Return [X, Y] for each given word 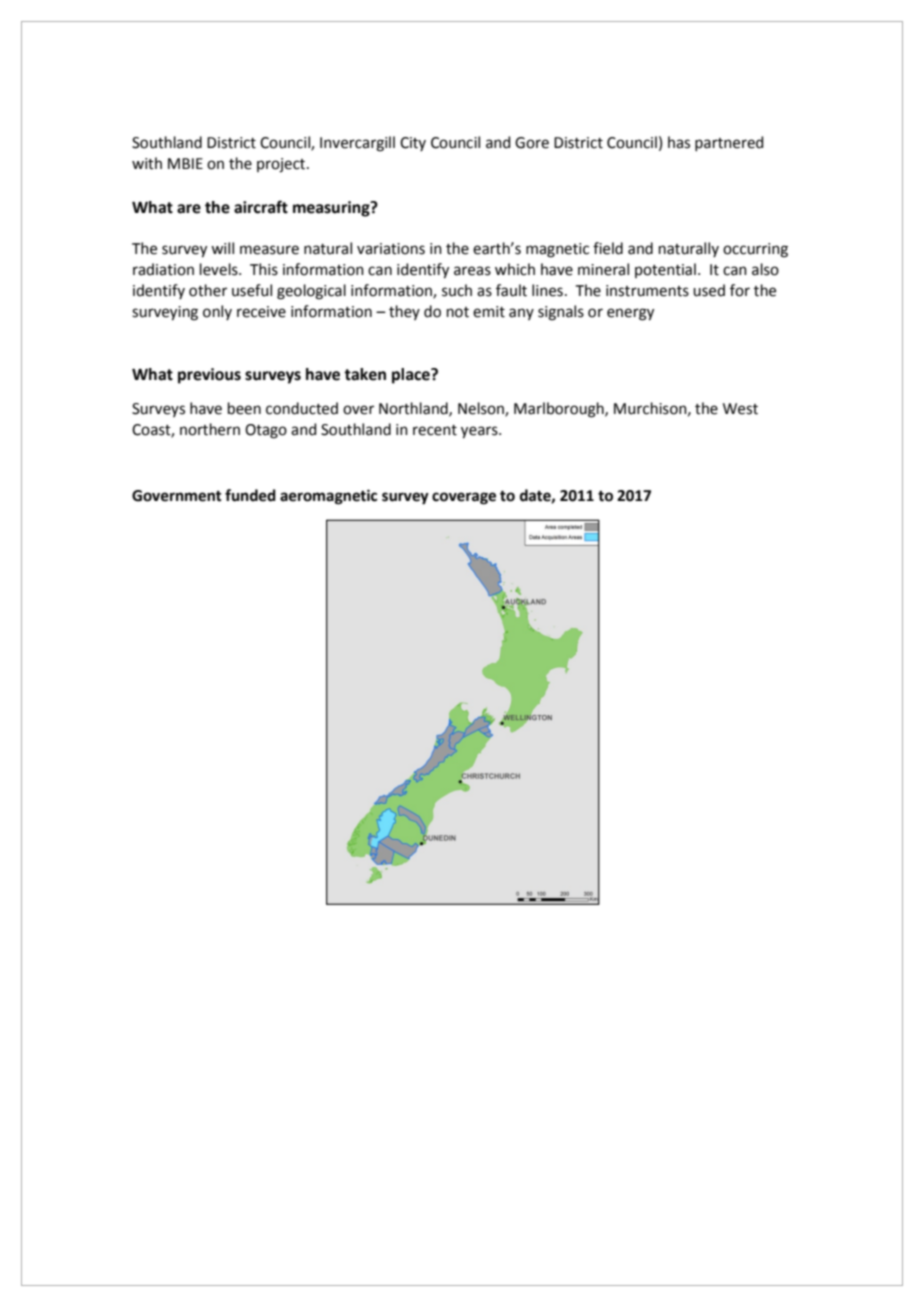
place [412, 376]
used [709, 290]
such [457, 290]
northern [210, 429]
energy [630, 314]
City [413, 144]
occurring [755, 250]
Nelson [482, 409]
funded [250, 495]
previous [209, 376]
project [282, 165]
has [679, 142]
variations [391, 249]
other [208, 290]
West [740, 409]
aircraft [261, 207]
